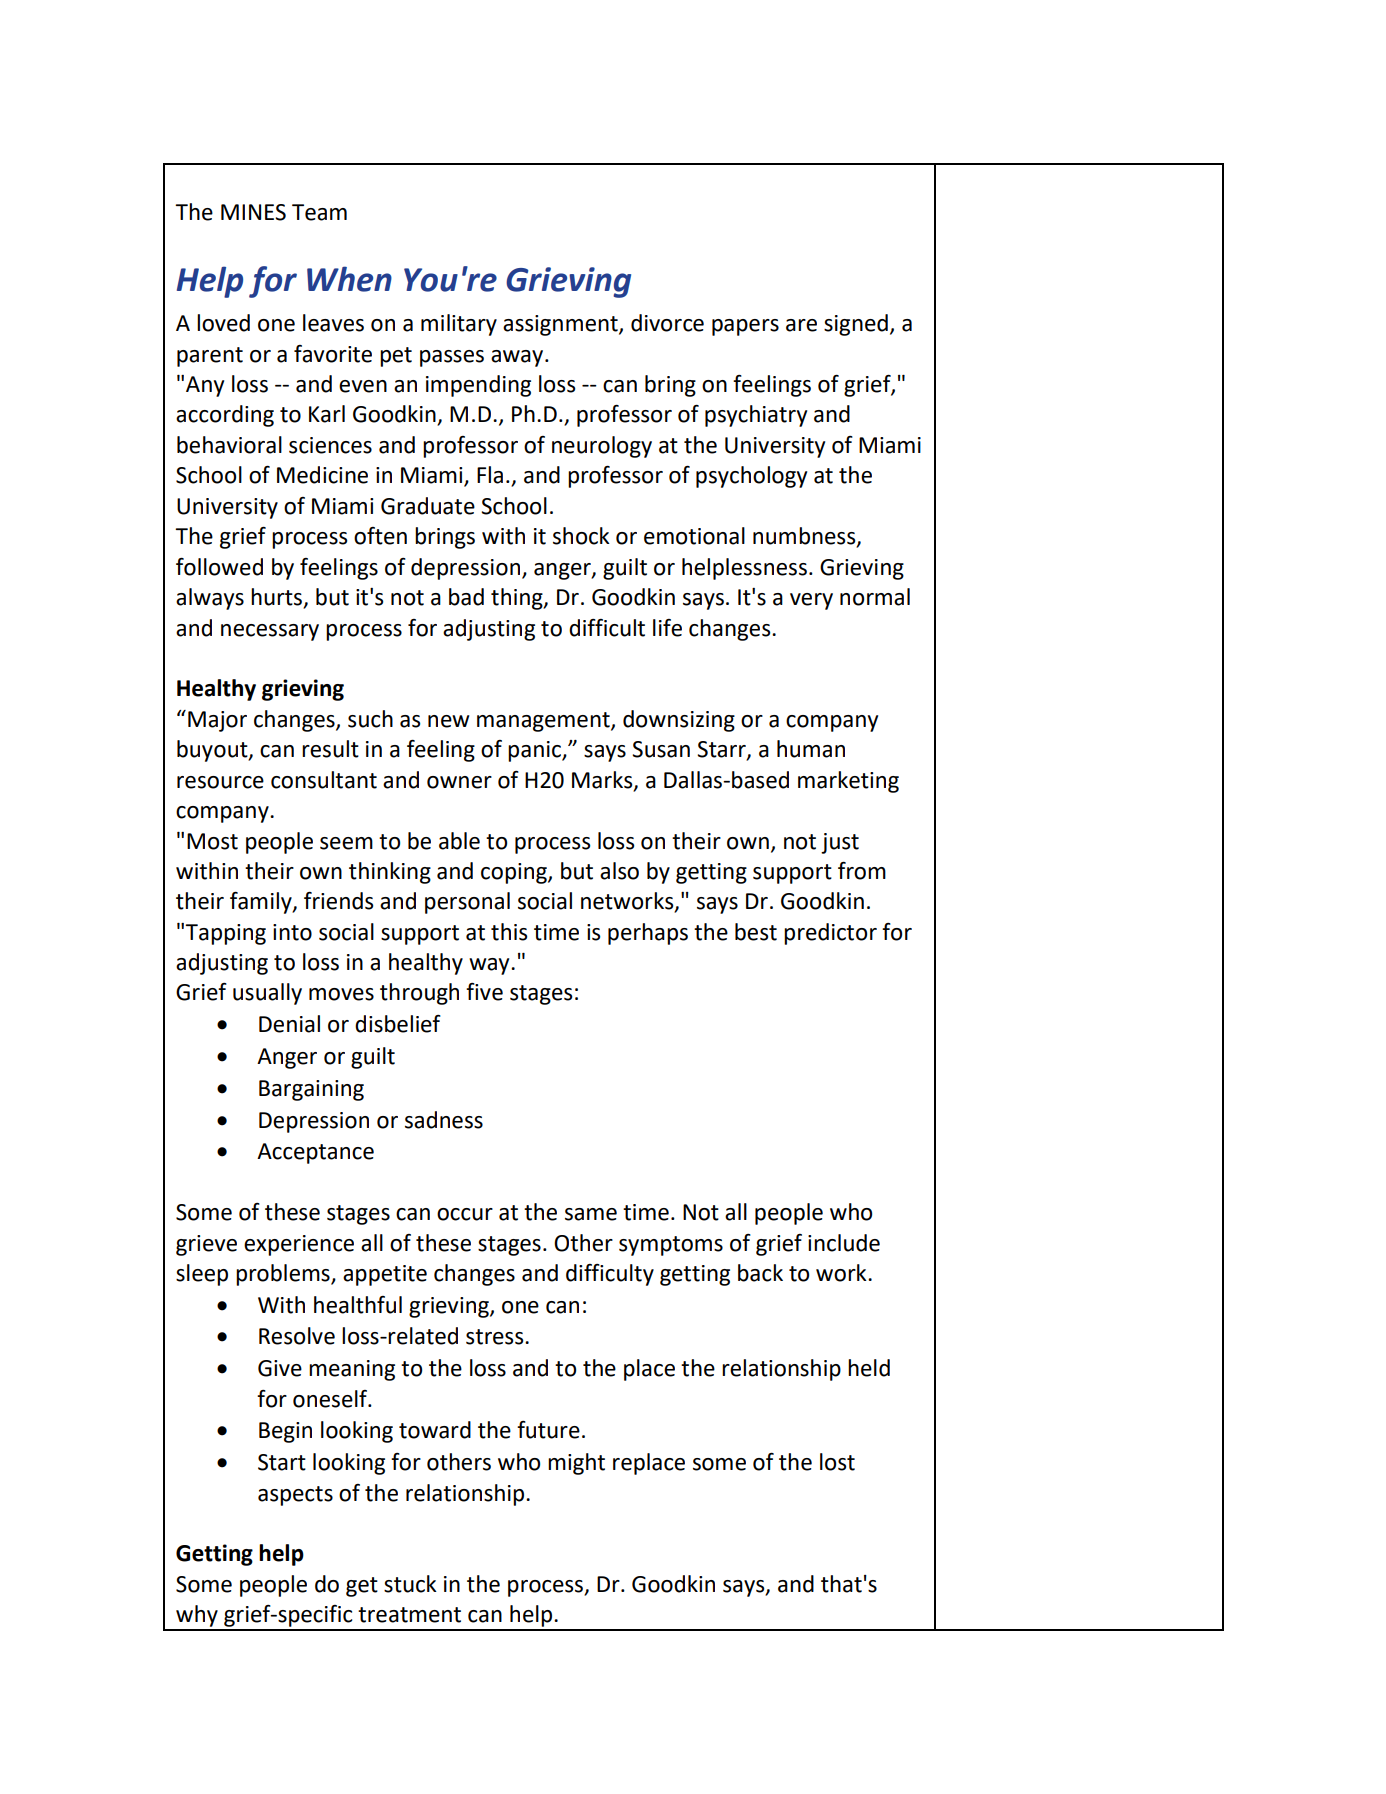  I want to click on MINES, so click(253, 212).
